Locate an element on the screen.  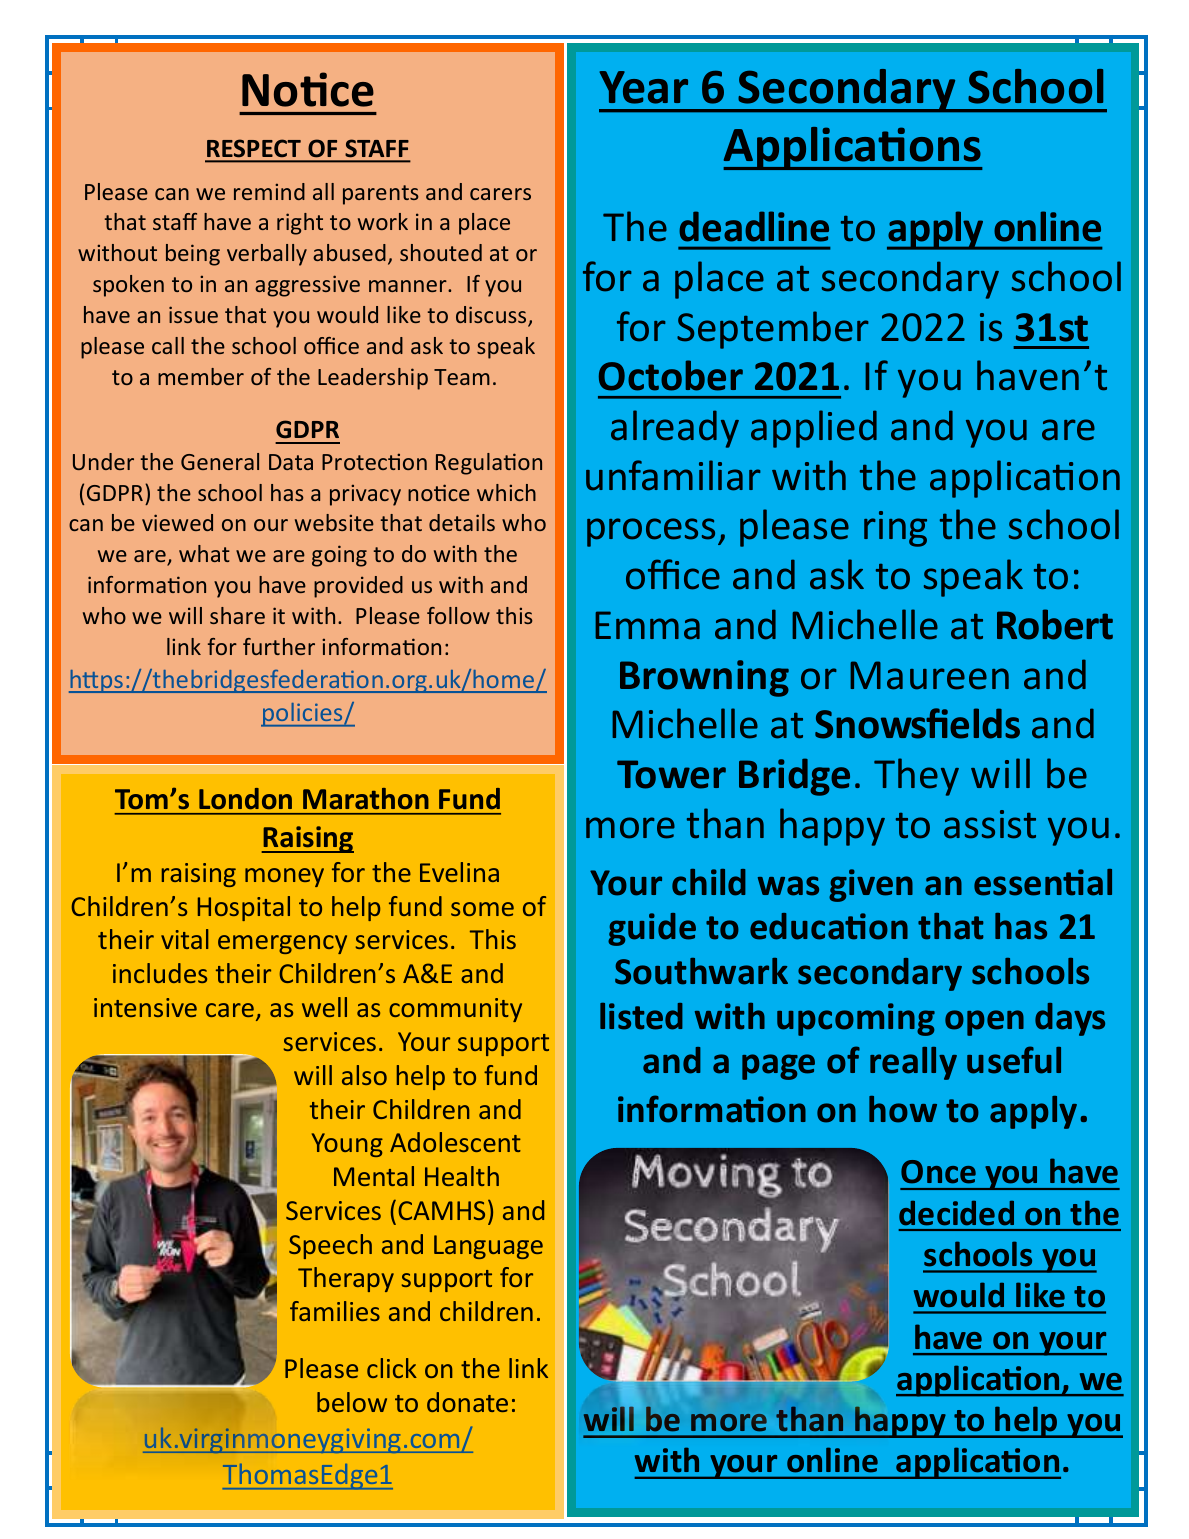
already is located at coordinates (675, 429).
